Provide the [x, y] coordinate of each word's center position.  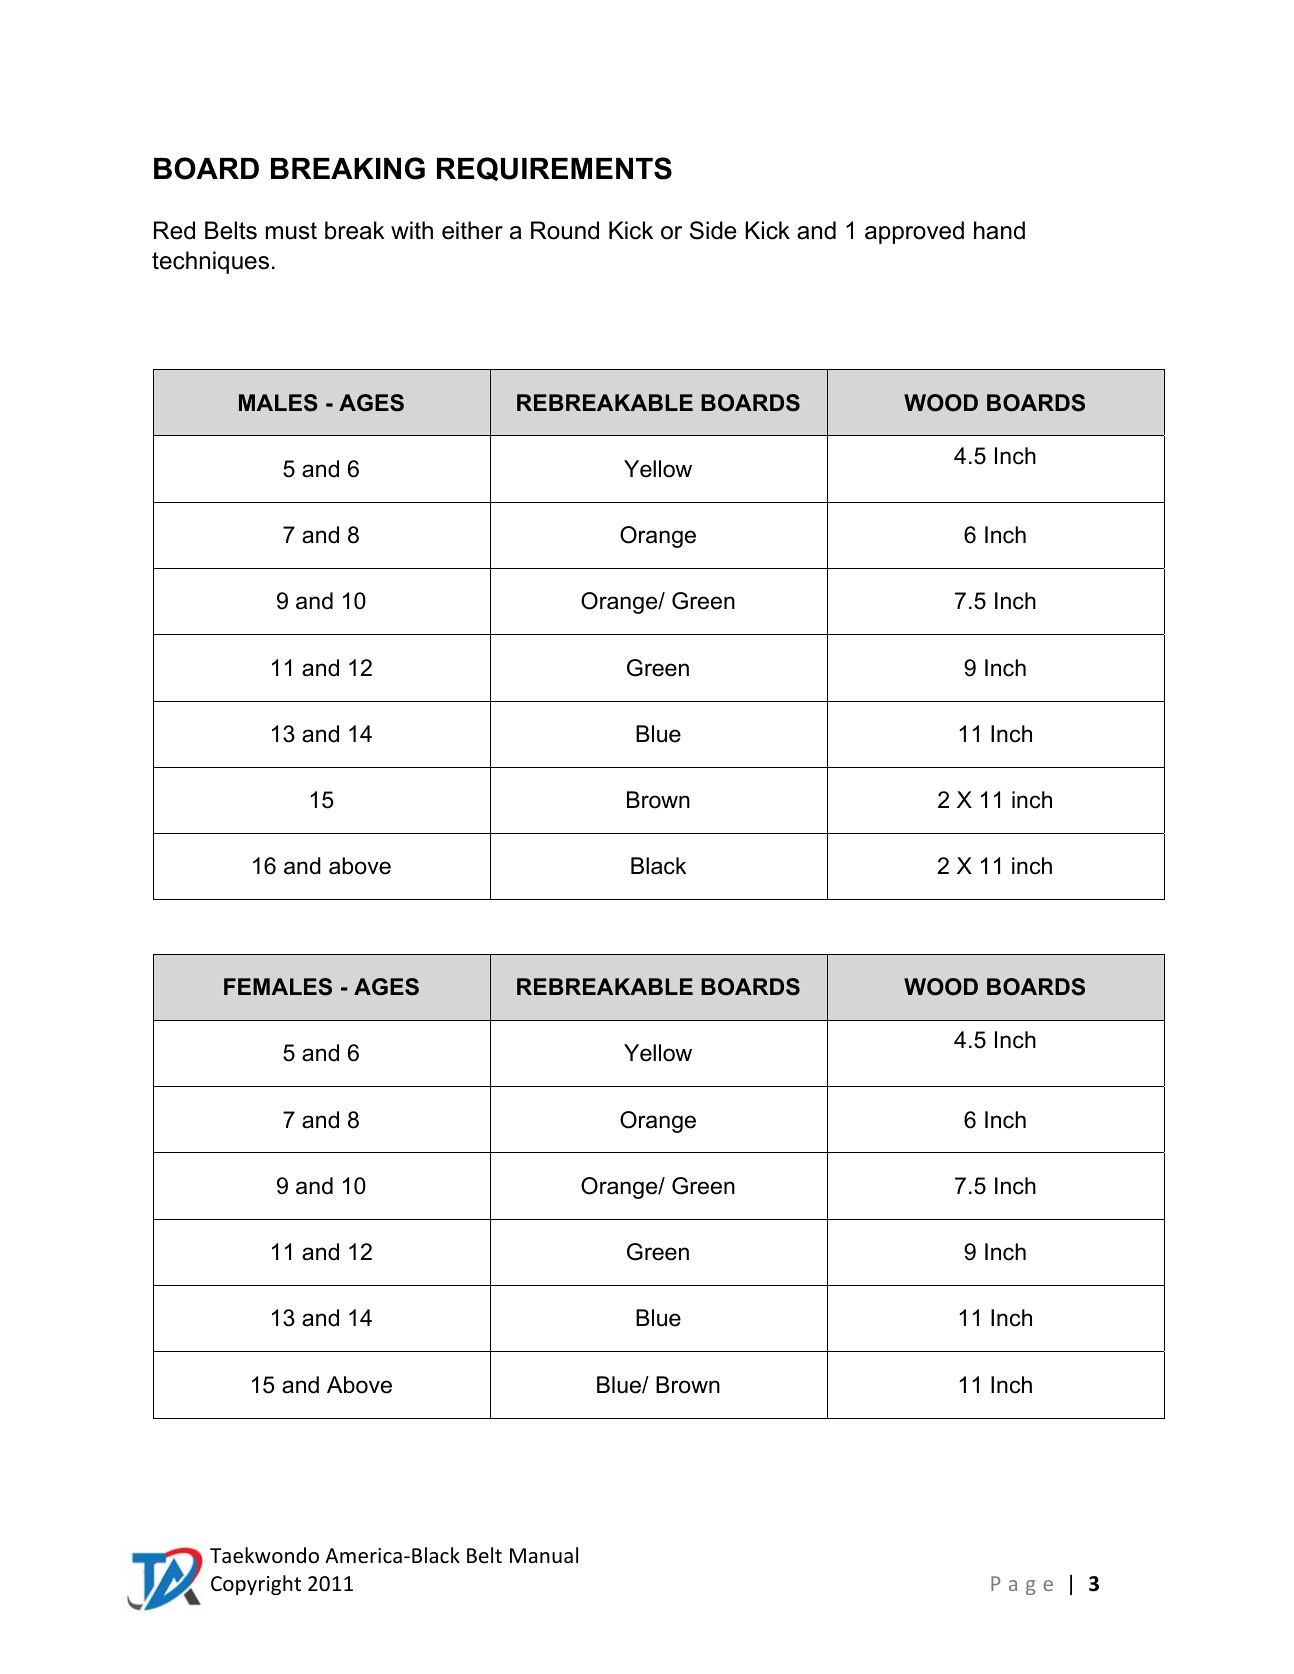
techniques [210, 262]
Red [174, 230]
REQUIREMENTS [554, 169]
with [412, 230]
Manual [544, 1555]
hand [999, 230]
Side [713, 230]
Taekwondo [264, 1555]
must [291, 231]
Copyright [256, 1585]
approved [914, 232]
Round [565, 230]
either [472, 230]
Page [1022, 1585]
